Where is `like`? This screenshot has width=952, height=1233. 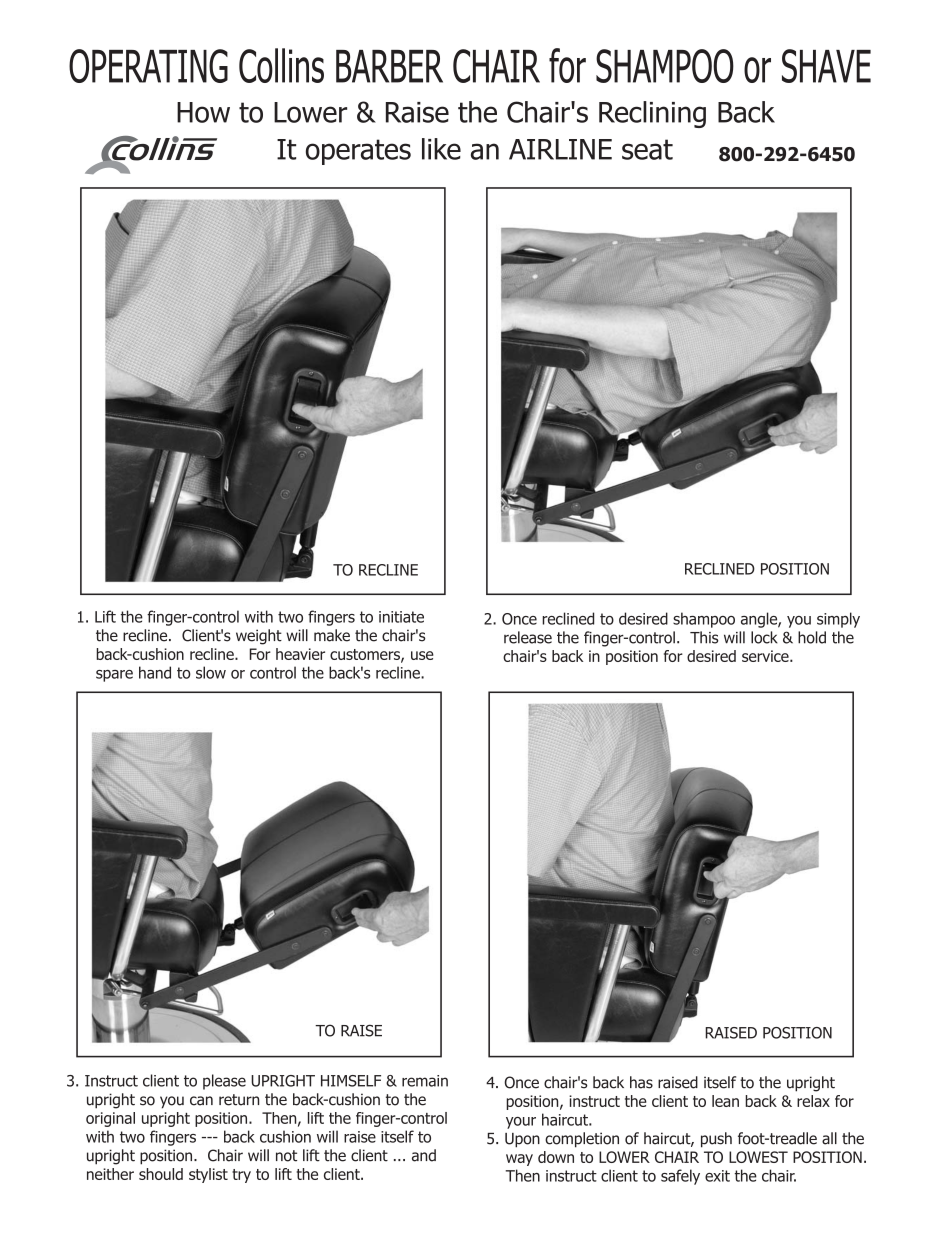 like is located at coordinates (441, 149).
